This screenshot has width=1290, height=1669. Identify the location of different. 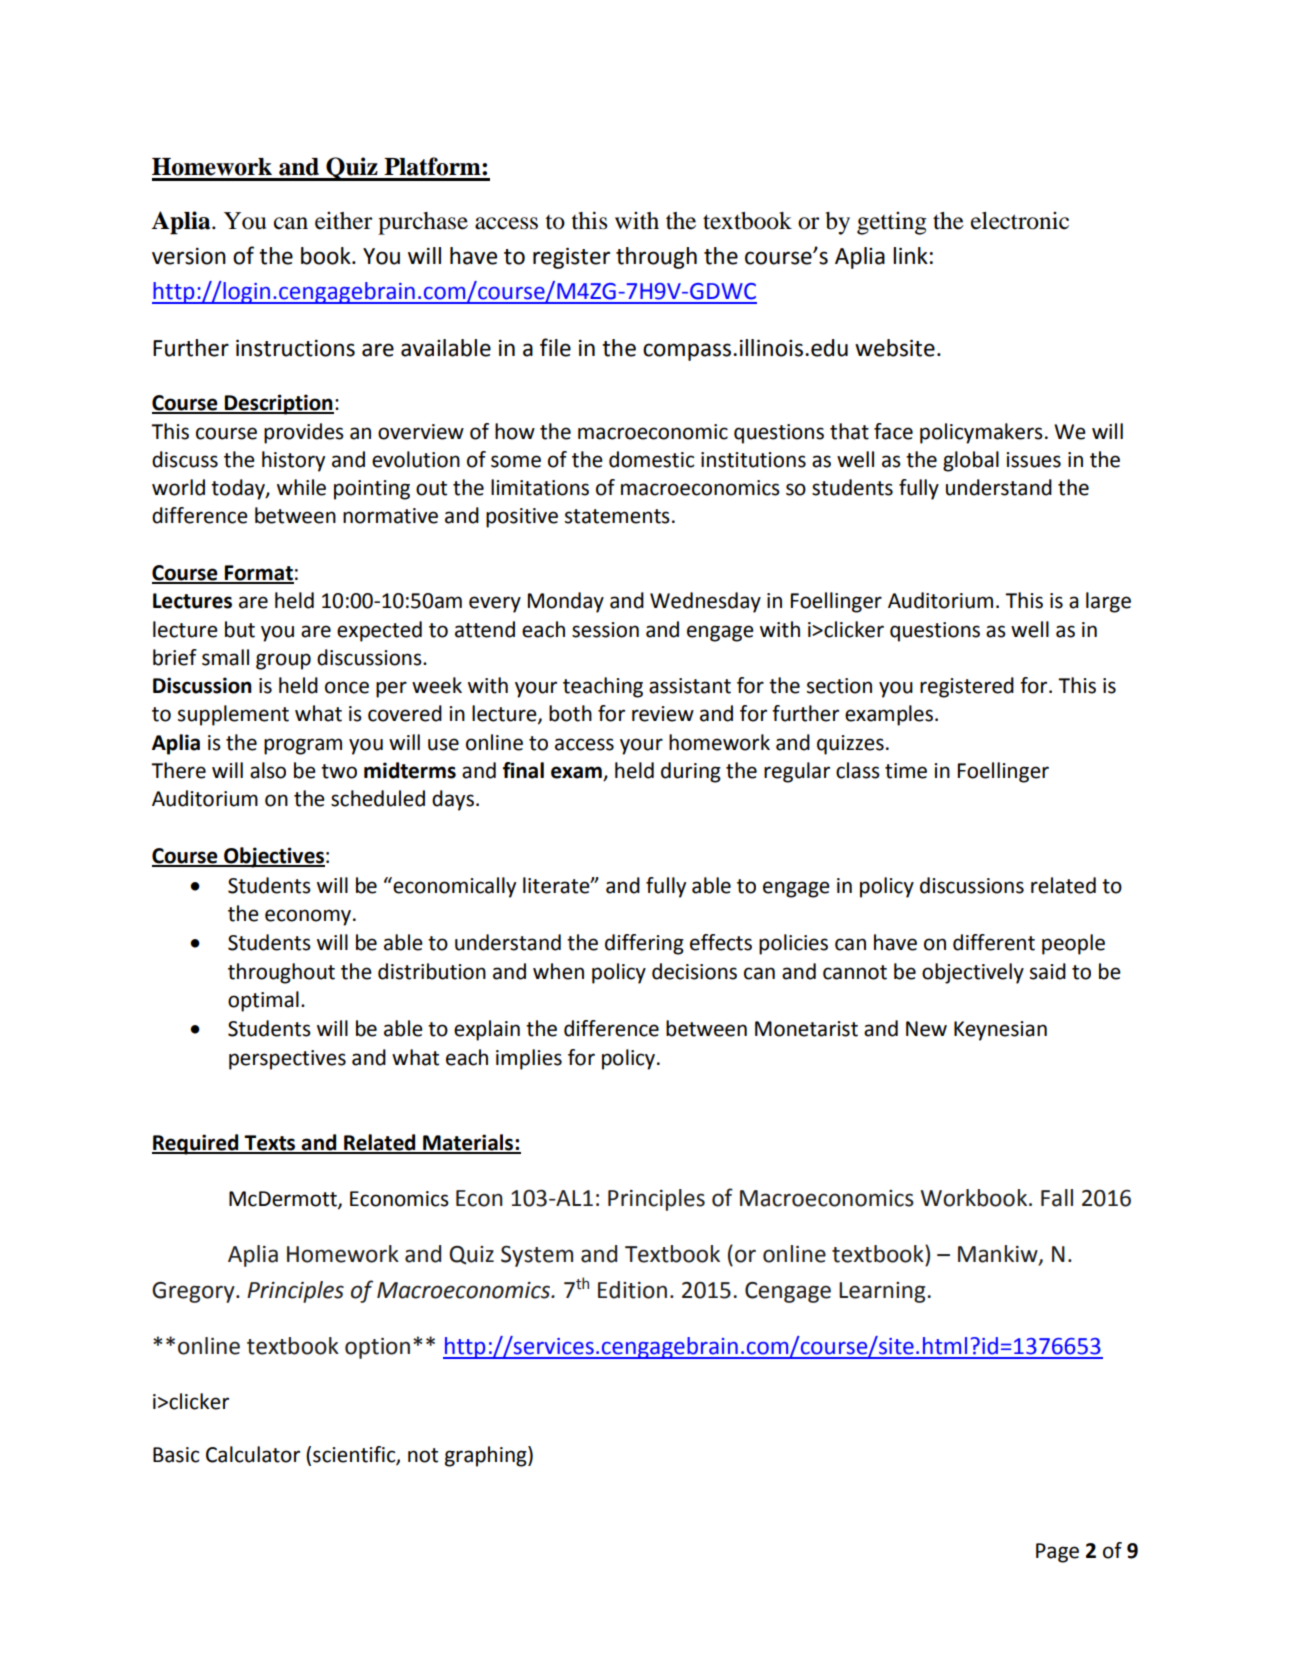
(994, 942).
